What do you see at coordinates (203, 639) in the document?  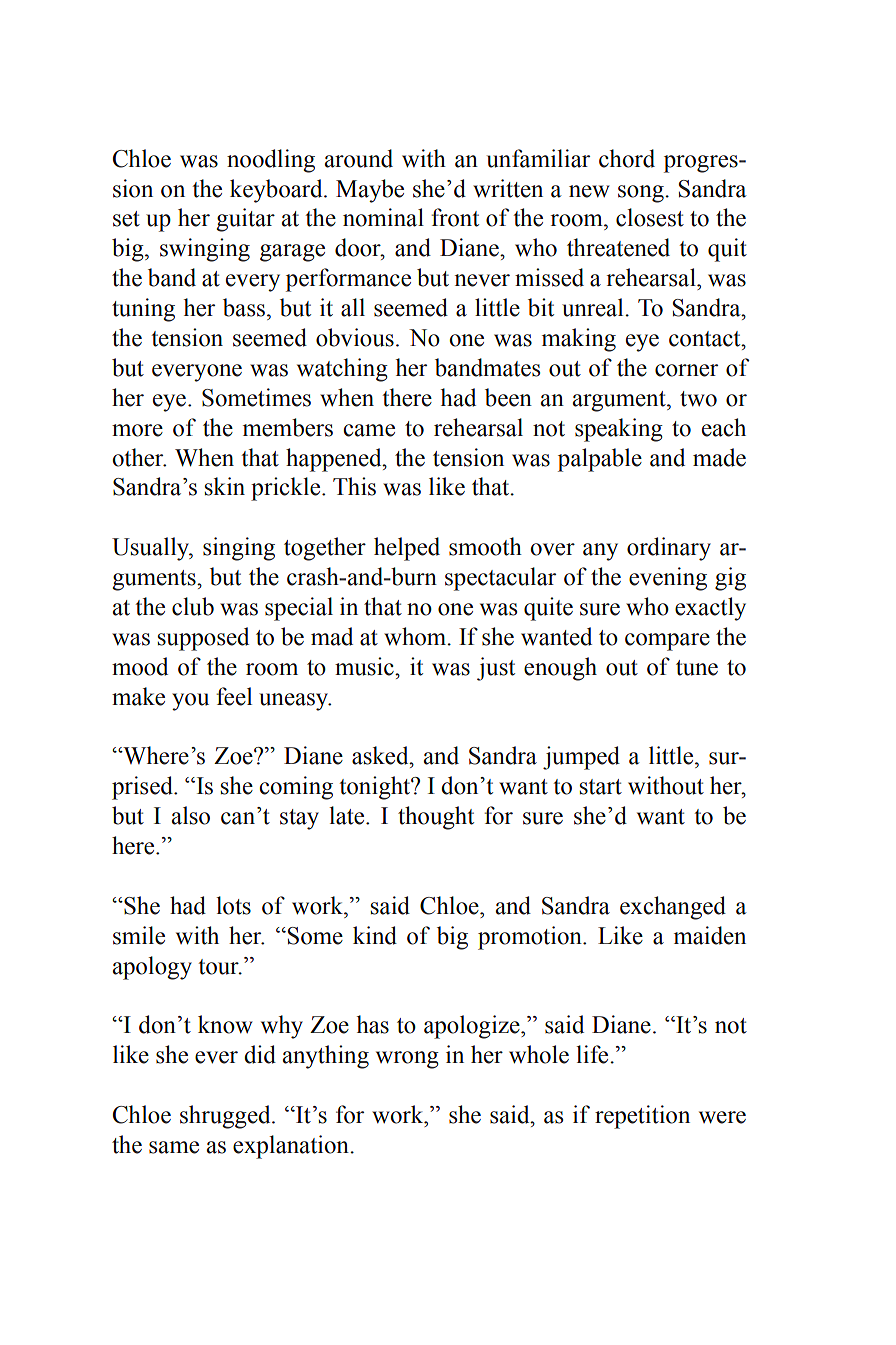 I see `supposed` at bounding box center [203, 639].
